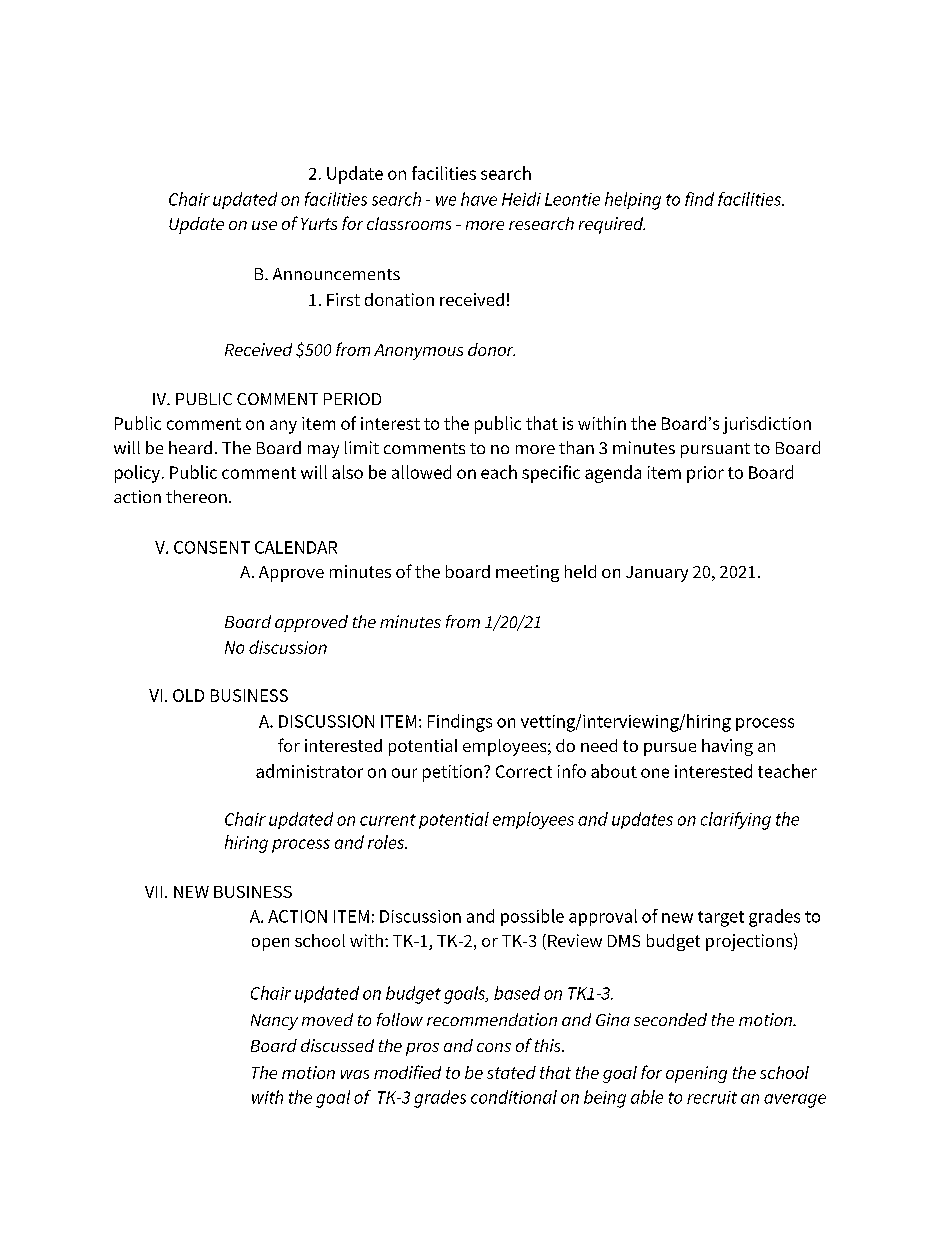  Describe the element at coordinates (264, 225) in the screenshot. I see `use` at that location.
